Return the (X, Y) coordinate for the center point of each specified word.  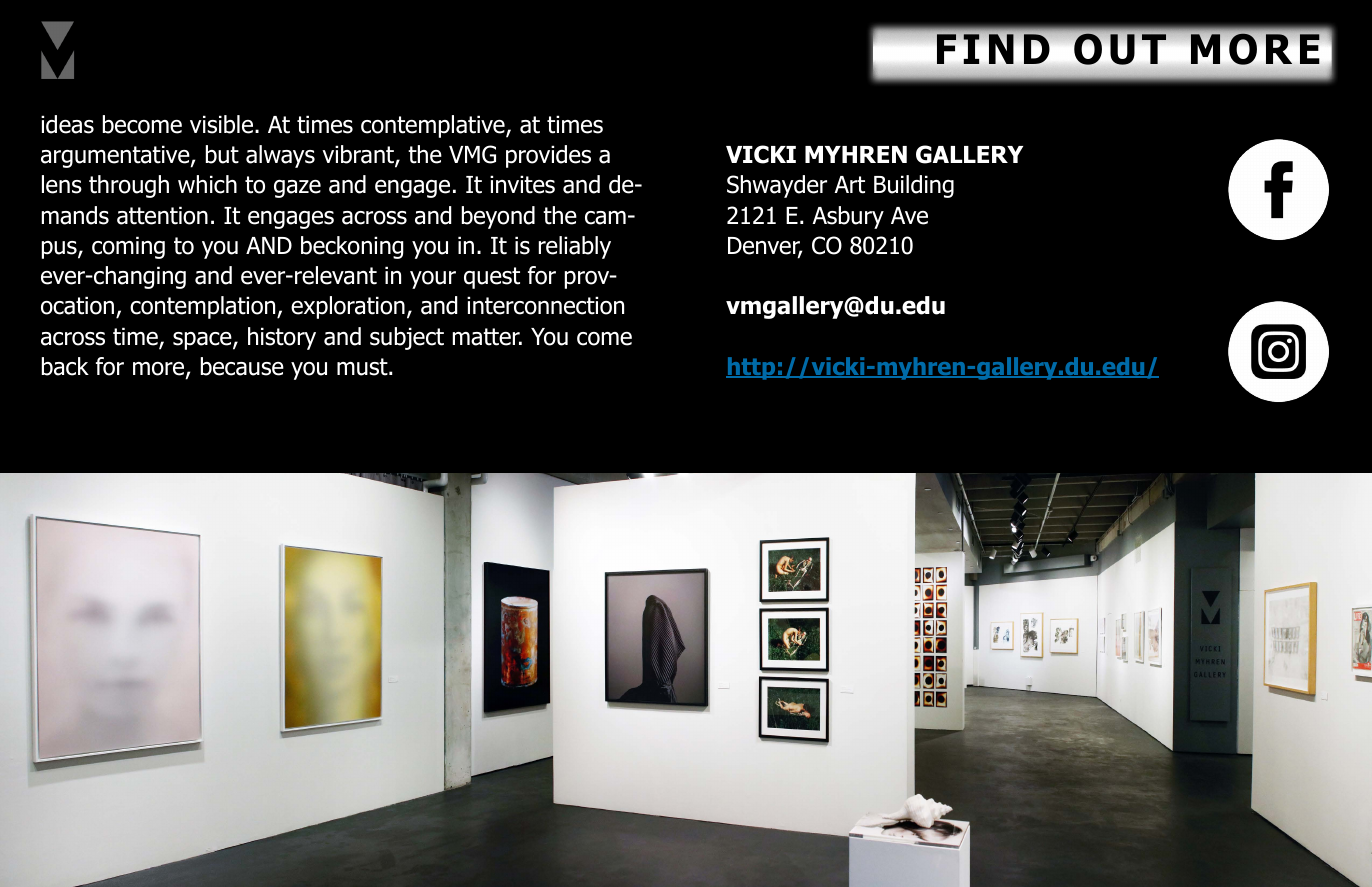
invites (522, 184)
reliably (575, 247)
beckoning (352, 247)
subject (407, 338)
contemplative (434, 126)
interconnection (545, 305)
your (433, 280)
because (242, 366)
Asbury (848, 217)
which (207, 184)
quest (492, 278)
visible (223, 124)
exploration (348, 307)
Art (849, 185)
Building (914, 186)
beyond (498, 217)
